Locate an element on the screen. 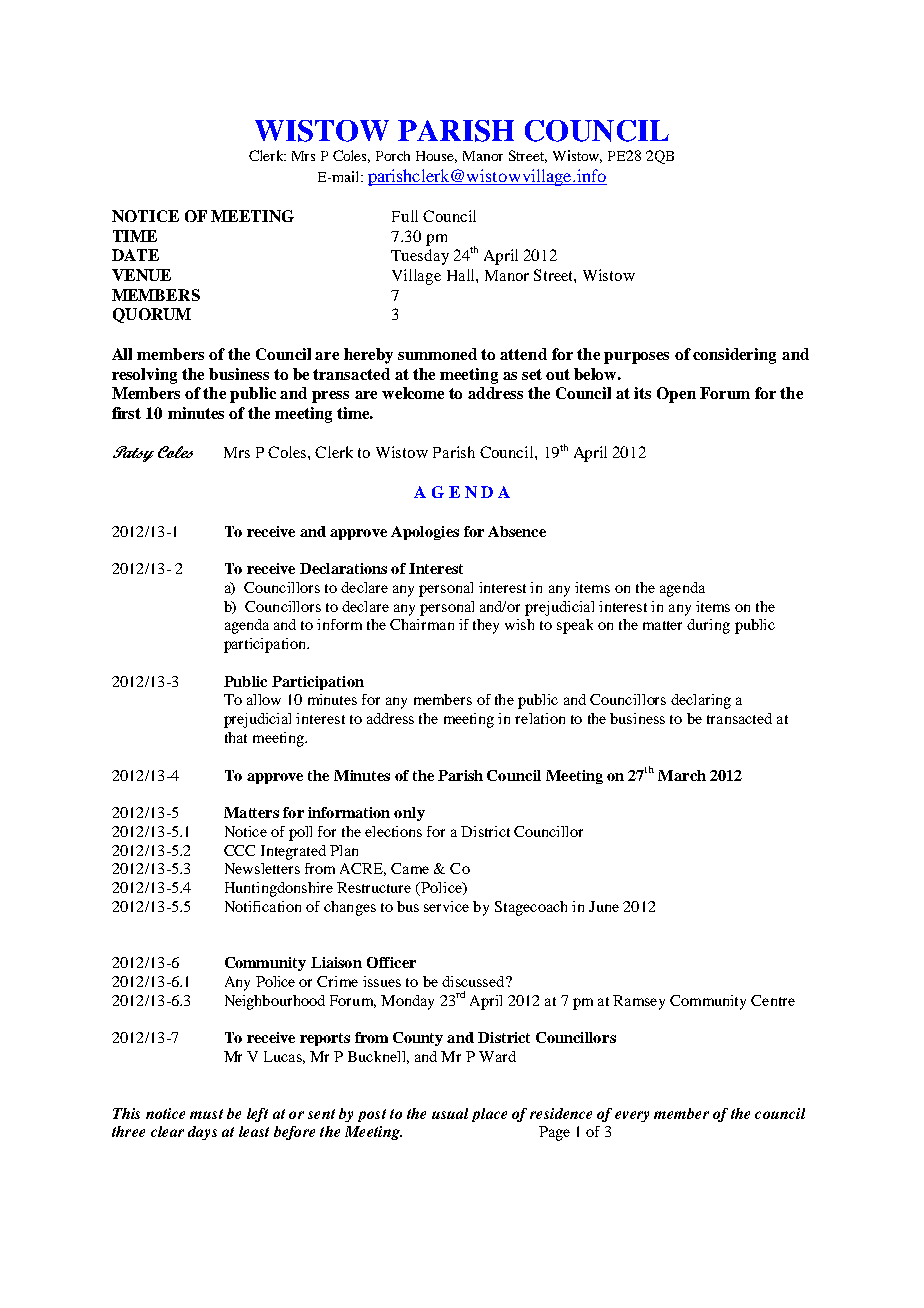 This screenshot has height=1308, width=924. CCC is located at coordinates (239, 850).
